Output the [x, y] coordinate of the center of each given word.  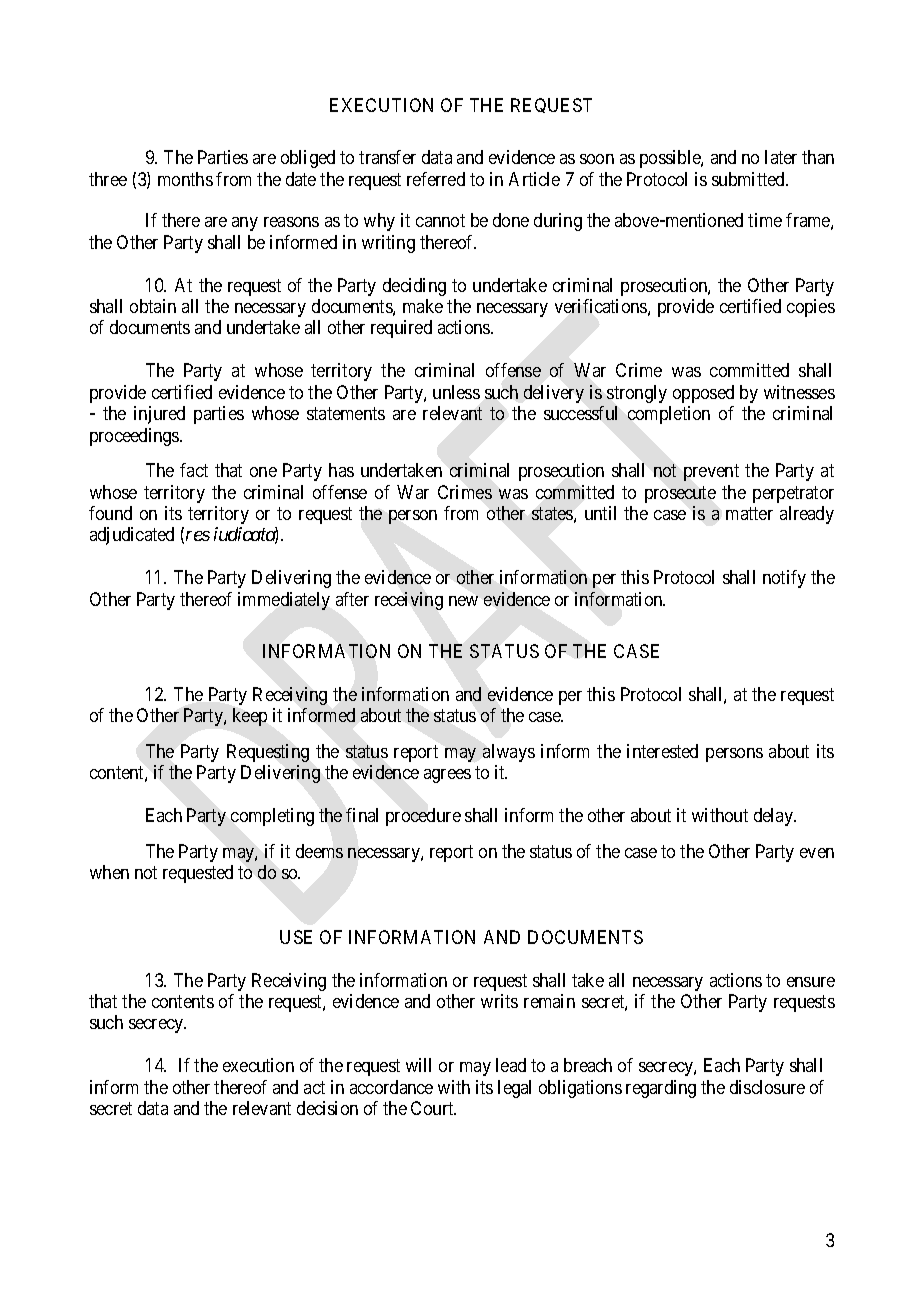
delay [775, 817]
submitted [749, 179]
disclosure [767, 1087]
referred [436, 179]
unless [456, 392]
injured [159, 415]
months [185, 179]
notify [784, 579]
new [463, 601]
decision [327, 1108]
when [109, 872]
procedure [423, 817]
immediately [284, 601]
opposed [703, 394]
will [418, 1065]
